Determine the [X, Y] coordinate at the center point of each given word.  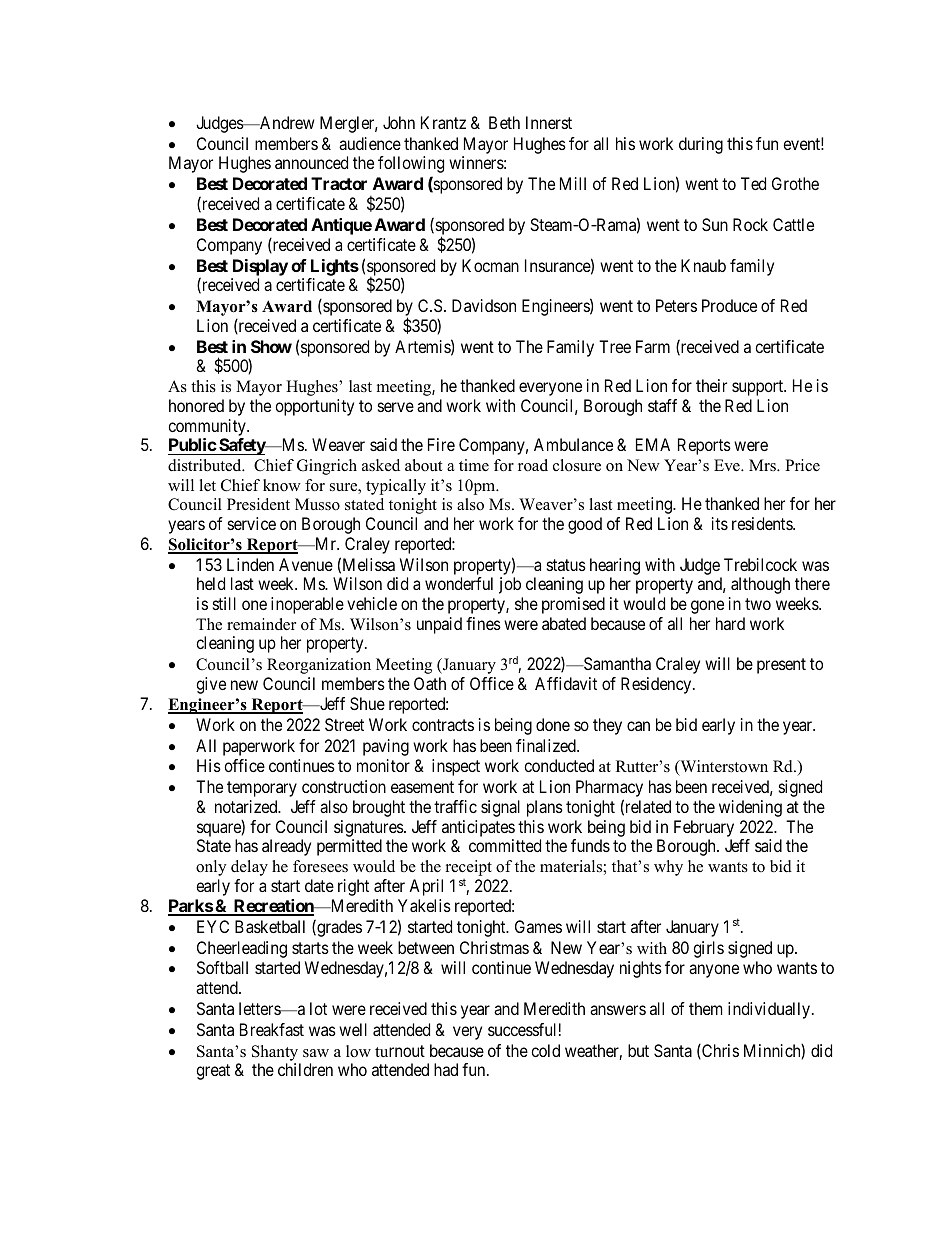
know [282, 485]
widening [750, 808]
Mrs [763, 465]
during [701, 145]
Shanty [276, 1054]
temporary [262, 789]
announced [311, 162]
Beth [504, 122]
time [474, 465]
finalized [547, 745]
